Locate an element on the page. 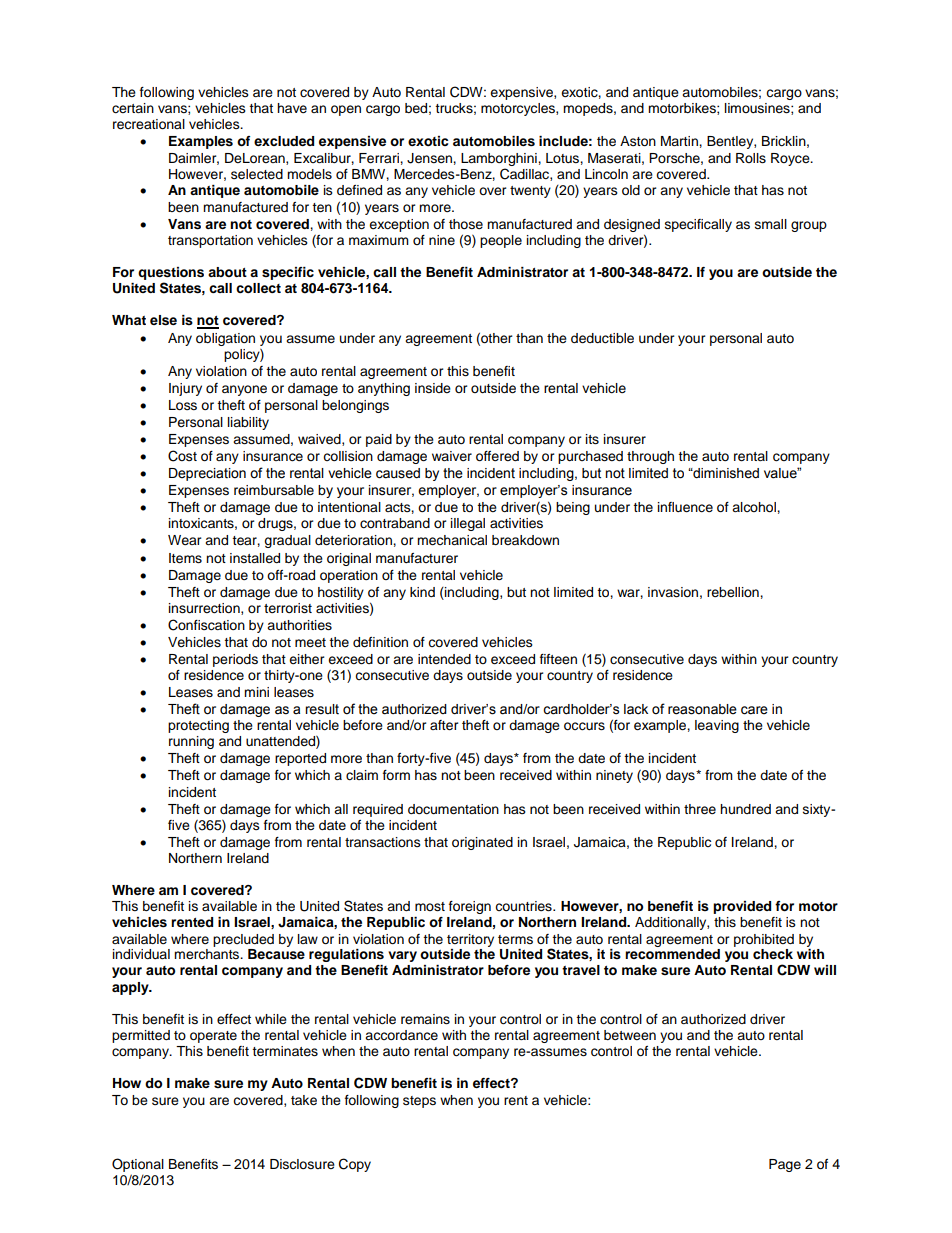  Optional is located at coordinates (138, 1166).
